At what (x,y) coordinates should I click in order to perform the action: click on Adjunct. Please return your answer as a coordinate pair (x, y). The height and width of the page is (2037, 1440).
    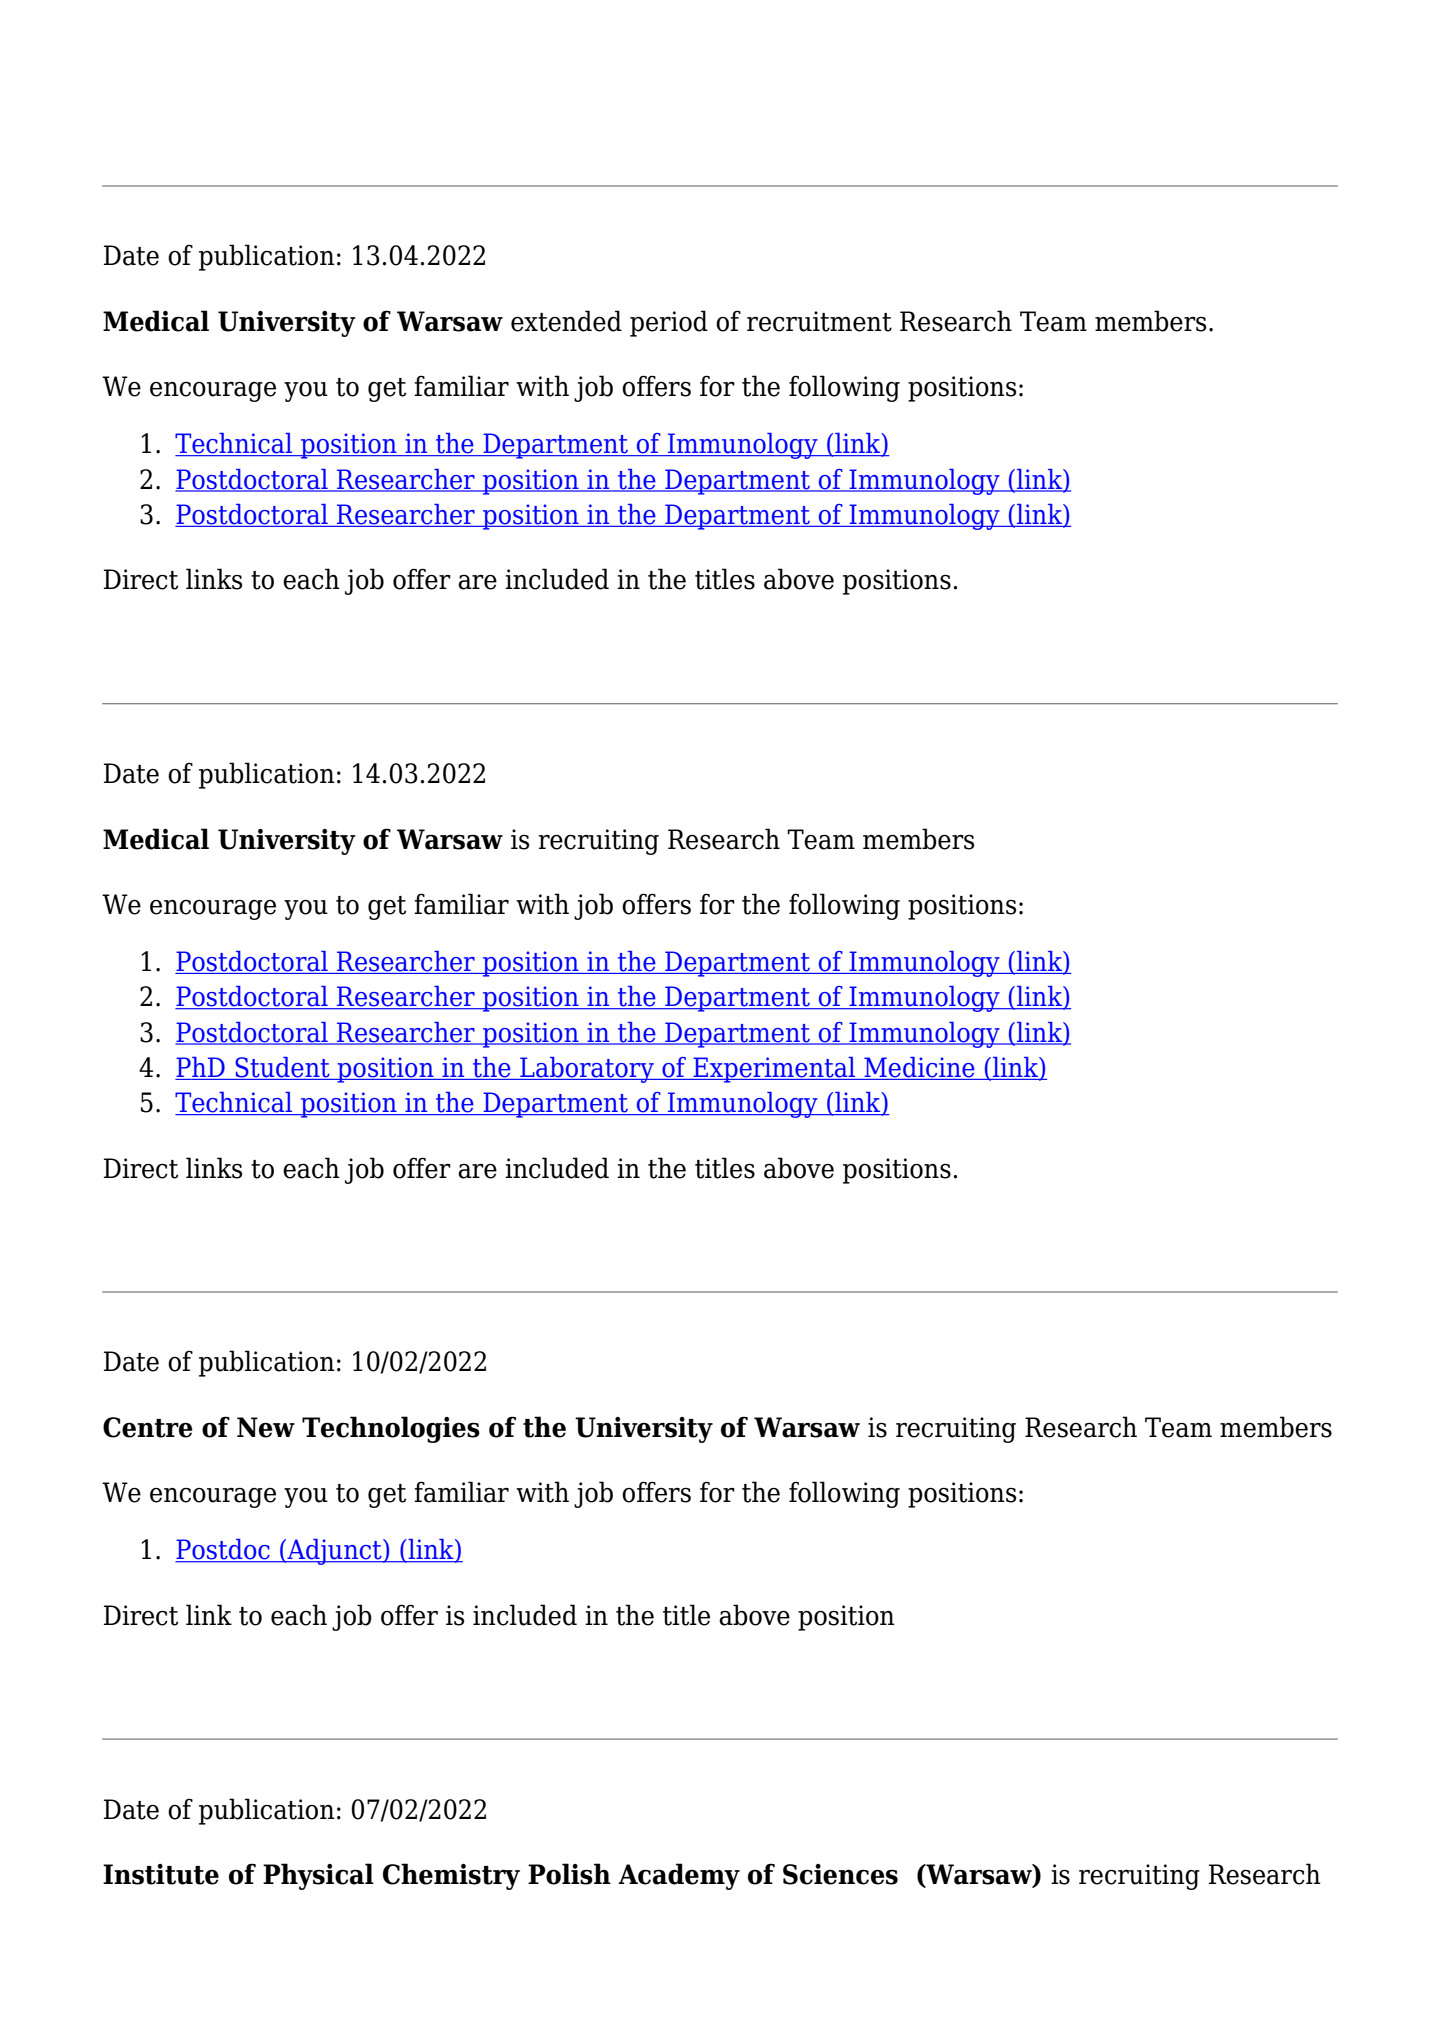
    Looking at the image, I should click on (334, 1552).
